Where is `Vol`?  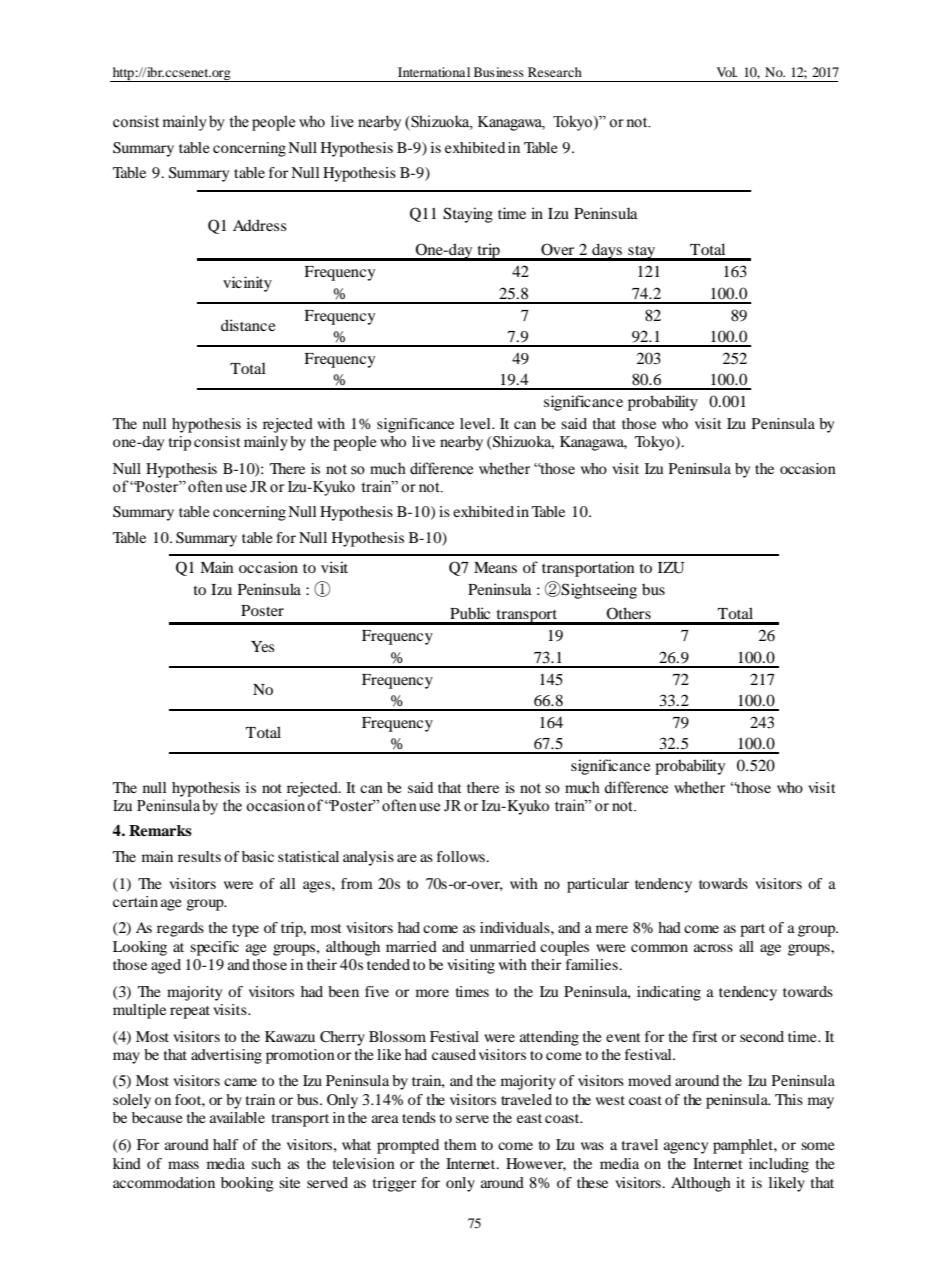 Vol is located at coordinates (727, 72).
